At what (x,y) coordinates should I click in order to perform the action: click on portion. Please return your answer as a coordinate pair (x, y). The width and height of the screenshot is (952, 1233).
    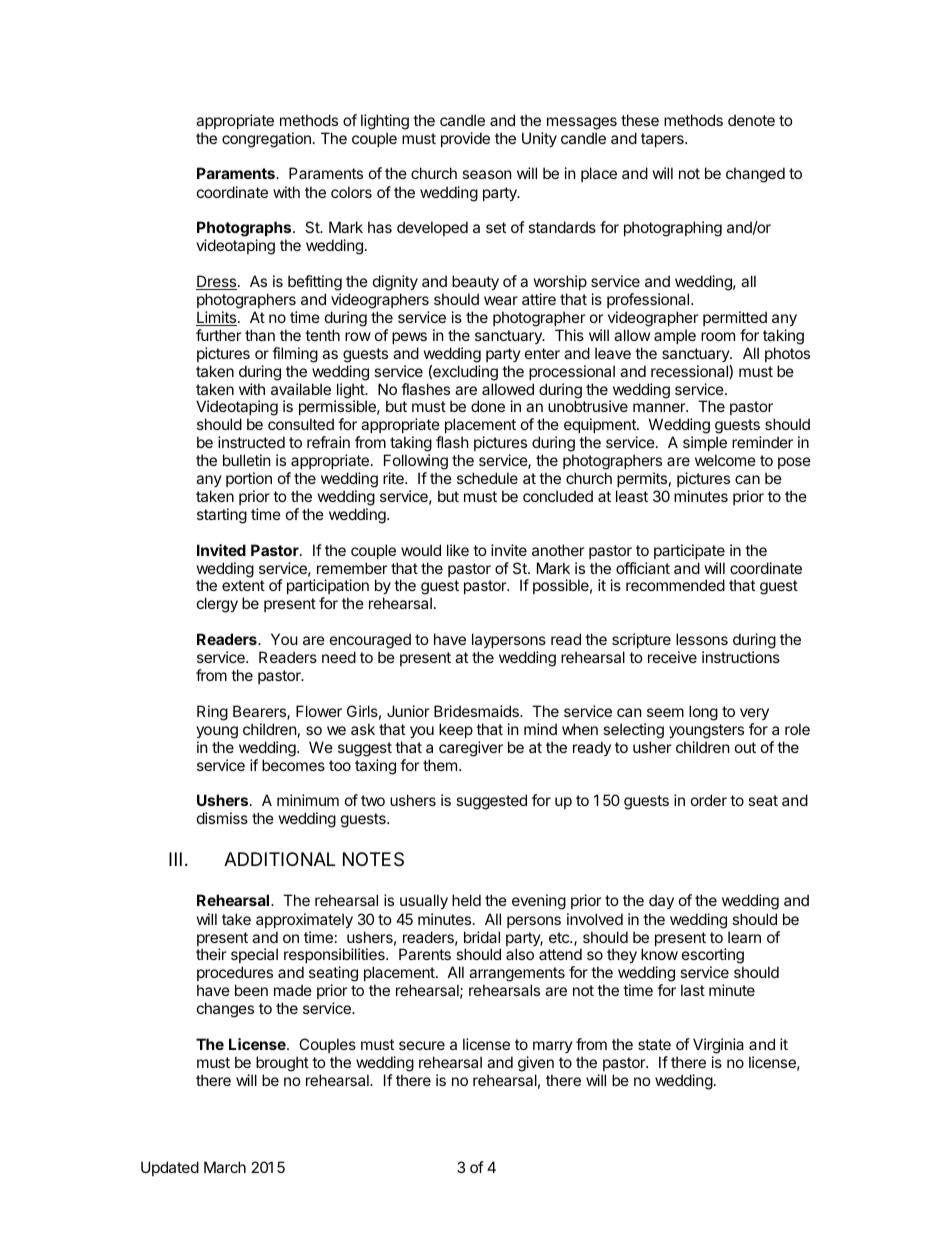
    Looking at the image, I should click on (249, 479).
